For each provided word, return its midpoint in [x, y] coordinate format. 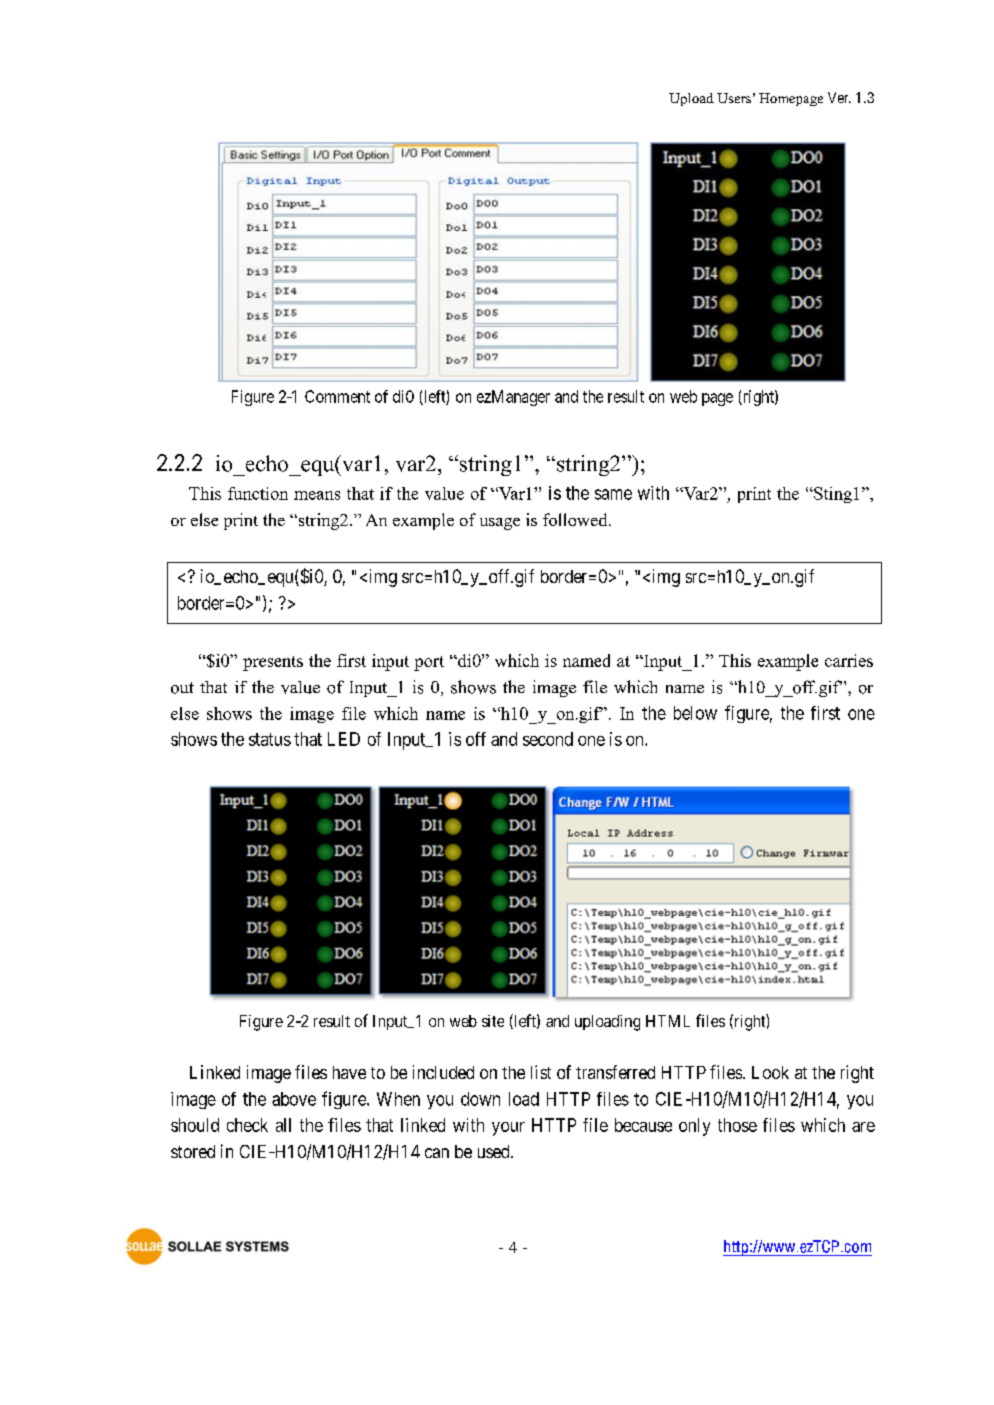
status [270, 739]
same [613, 494]
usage [500, 524]
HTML [668, 1021]
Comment [337, 396]
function [258, 493]
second [548, 739]
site [493, 1021]
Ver [839, 97]
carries [849, 660]
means [317, 495]
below [695, 713]
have [349, 1072]
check [247, 1125]
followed [576, 519]
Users [734, 98]
